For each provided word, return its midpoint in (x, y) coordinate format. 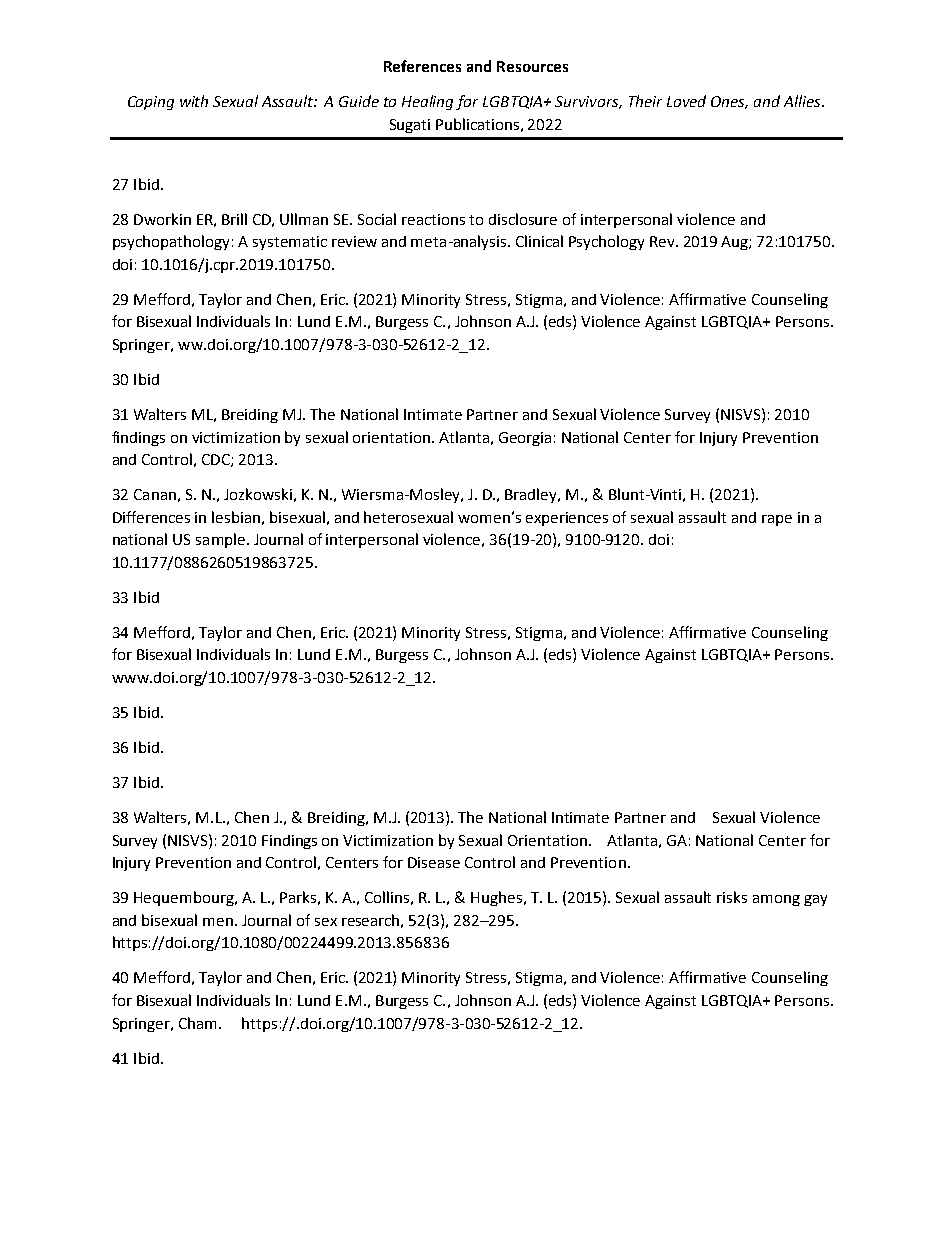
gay (815, 900)
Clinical (539, 241)
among (776, 900)
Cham (199, 1023)
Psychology (606, 242)
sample (220, 540)
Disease (434, 862)
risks (732, 897)
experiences (567, 519)
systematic (290, 243)
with (194, 101)
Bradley (532, 495)
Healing (427, 102)
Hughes (496, 898)
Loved (686, 101)
